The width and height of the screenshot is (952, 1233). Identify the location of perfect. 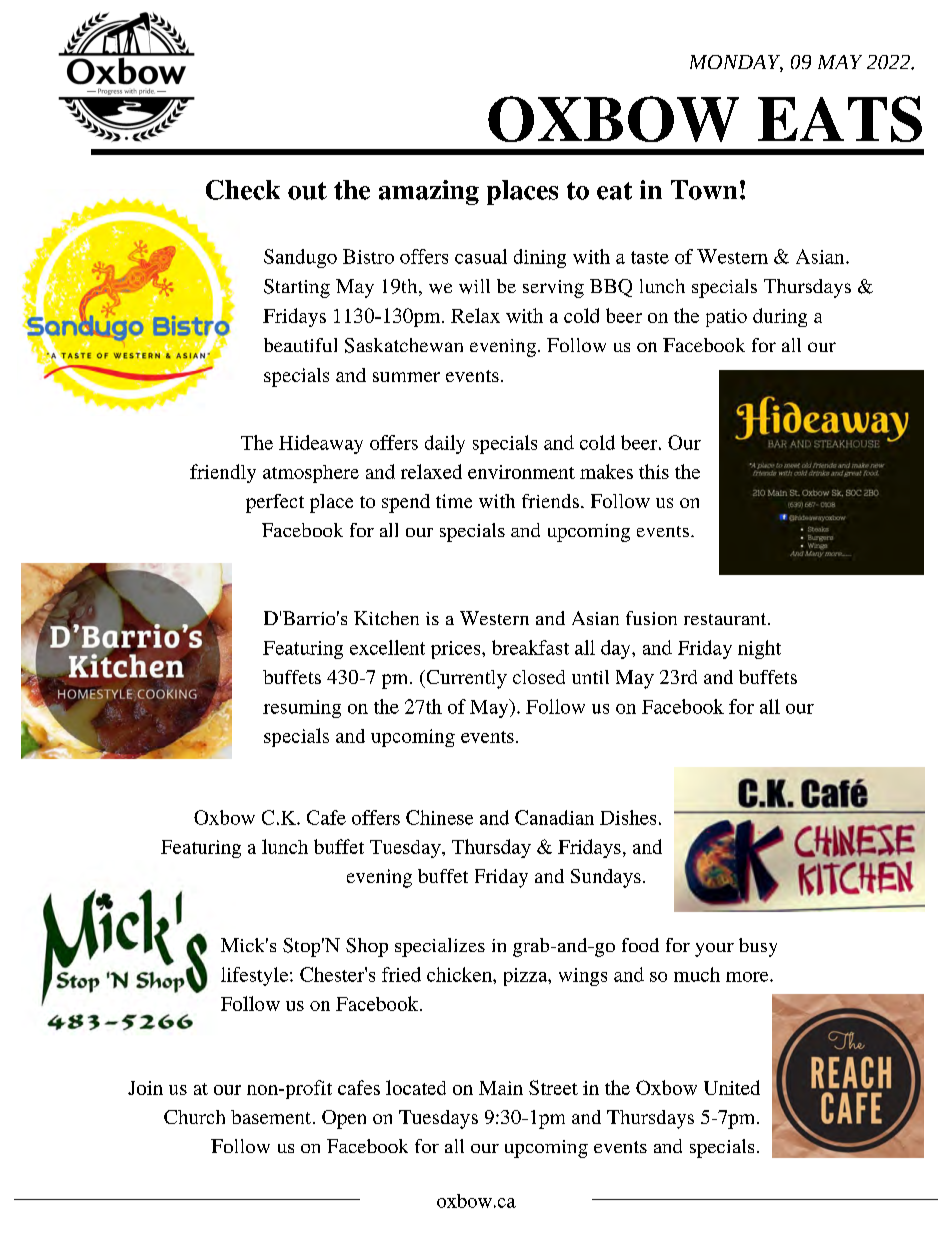
(275, 503).
